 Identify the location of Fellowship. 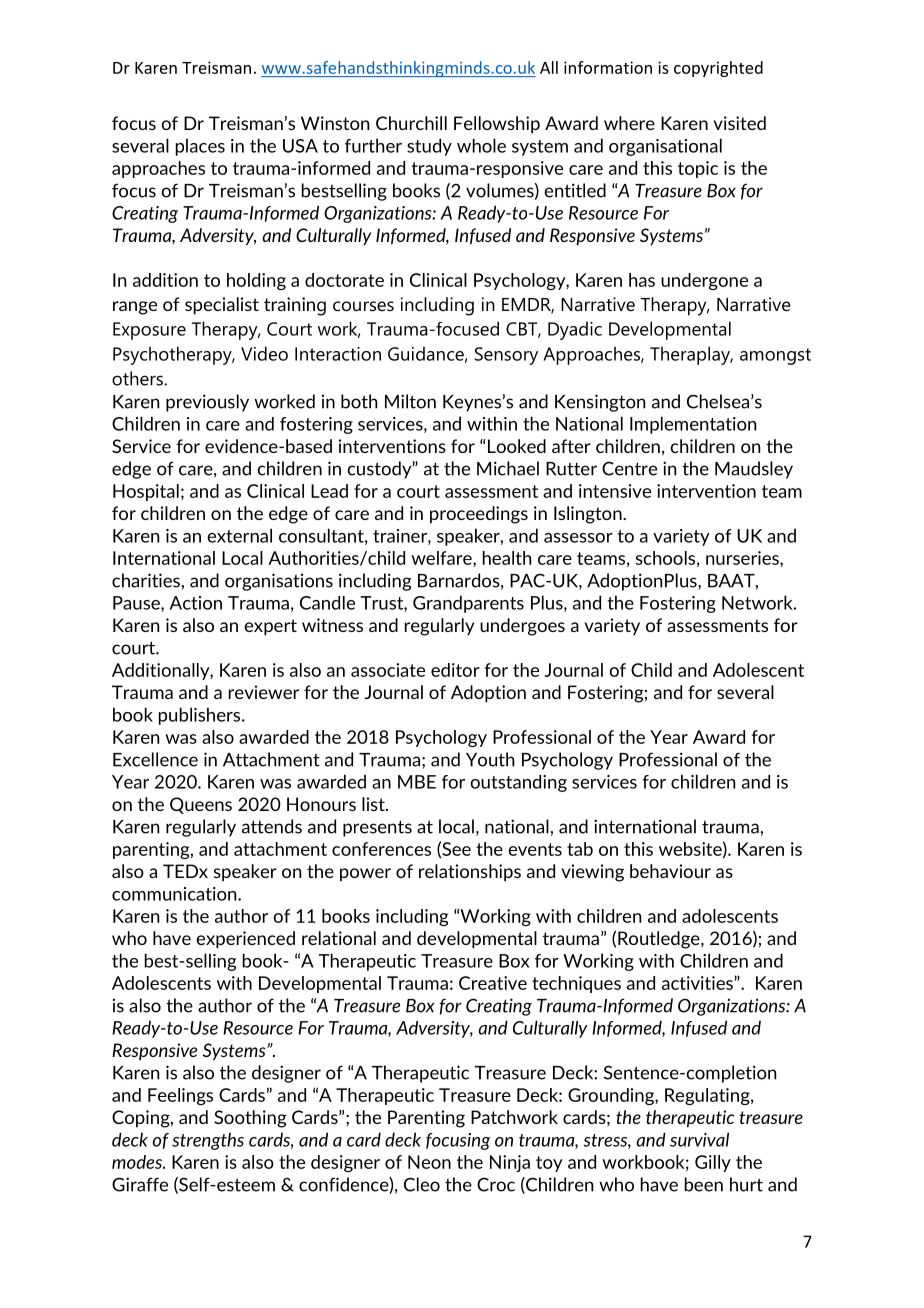
(497, 125).
